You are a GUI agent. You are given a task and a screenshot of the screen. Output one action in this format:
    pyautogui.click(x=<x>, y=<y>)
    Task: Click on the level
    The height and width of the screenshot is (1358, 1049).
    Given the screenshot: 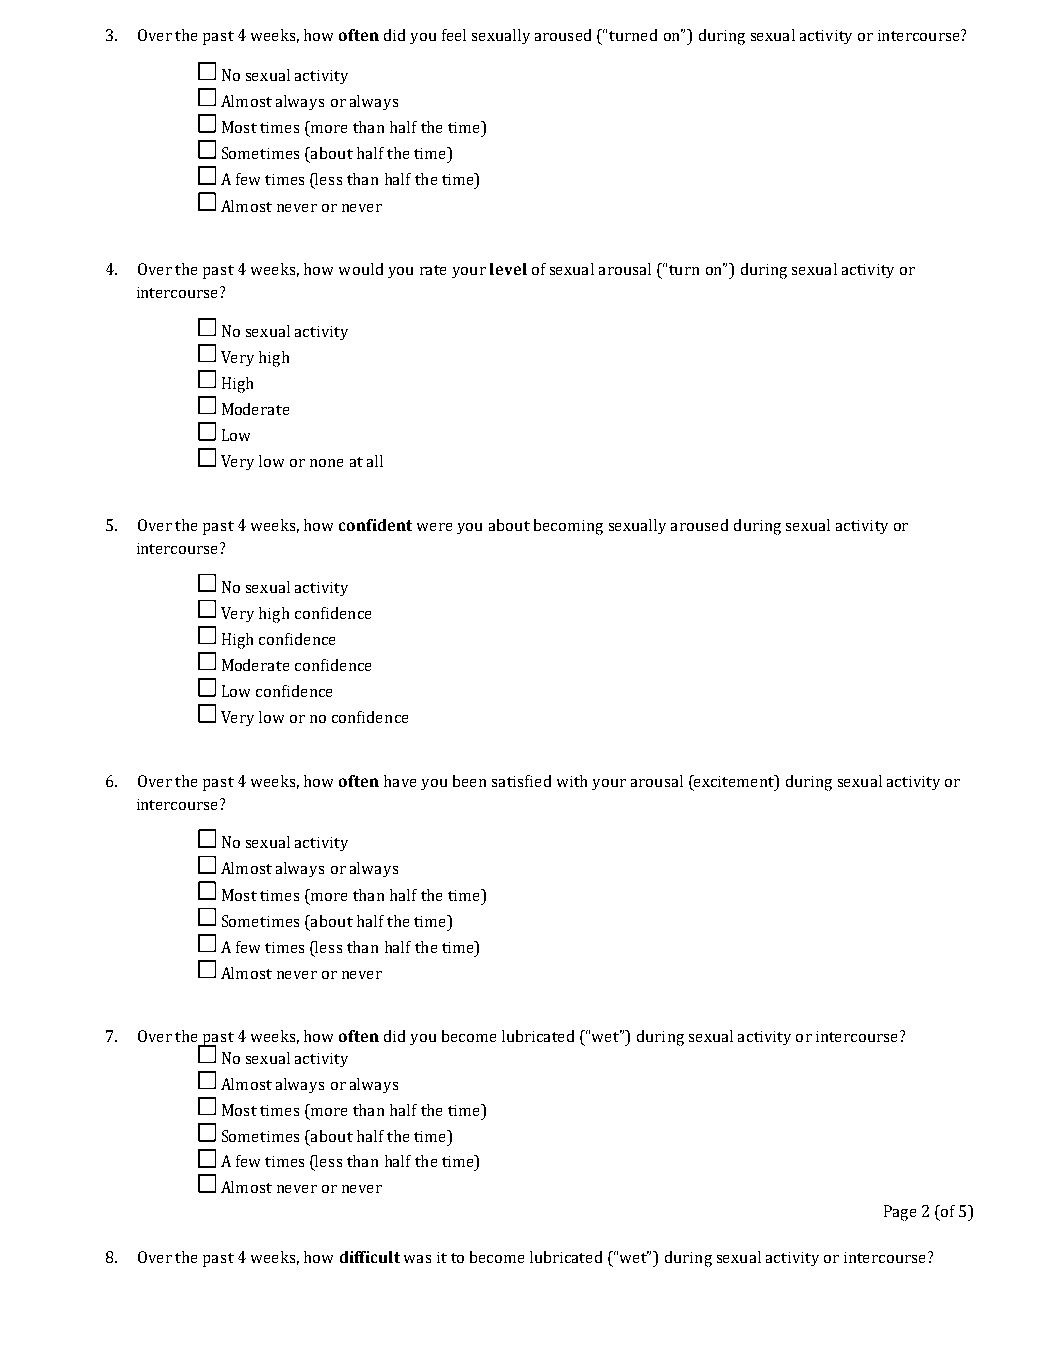 What is the action you would take?
    pyautogui.click(x=508, y=269)
